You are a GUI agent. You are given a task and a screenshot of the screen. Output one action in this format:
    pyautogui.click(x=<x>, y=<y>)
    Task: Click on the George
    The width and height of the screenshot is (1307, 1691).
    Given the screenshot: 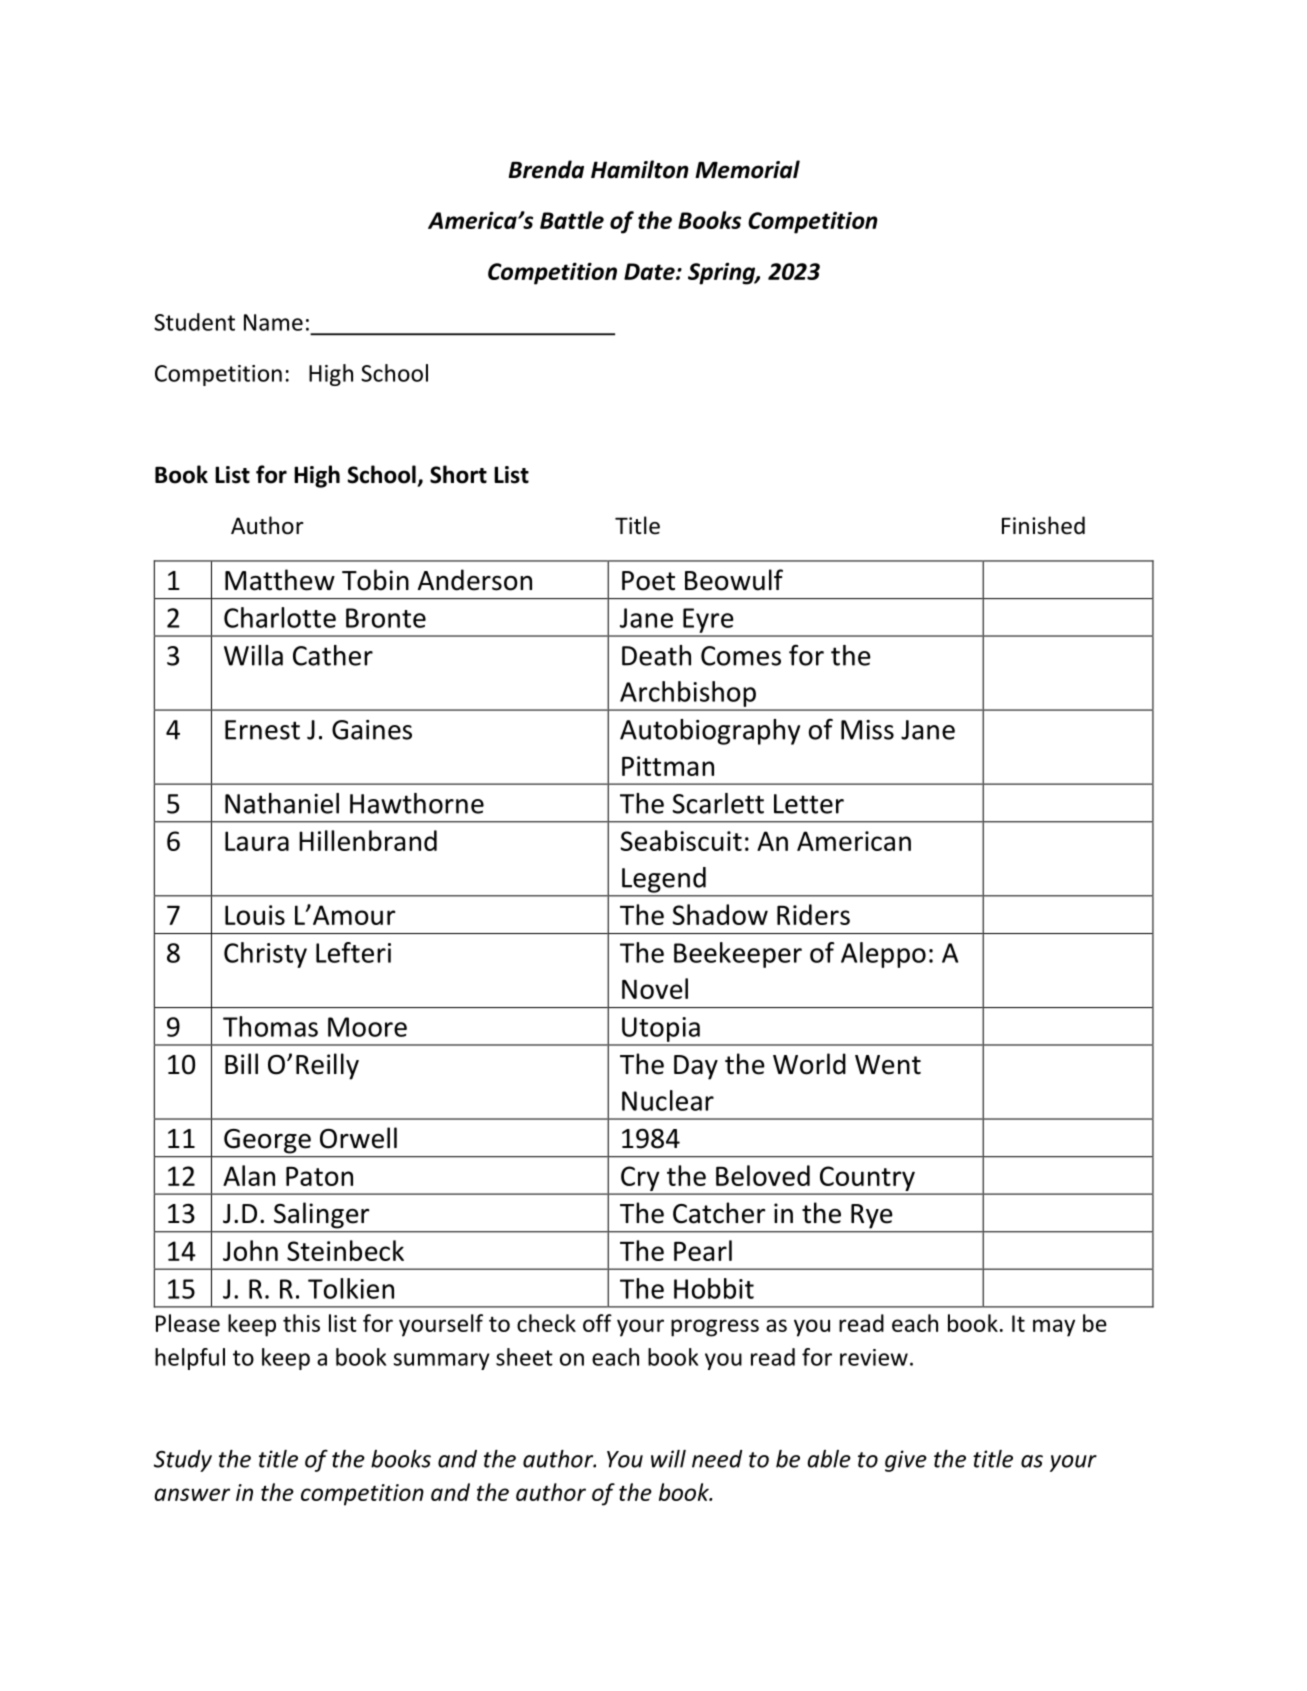 What is the action you would take?
    pyautogui.click(x=267, y=1141)
